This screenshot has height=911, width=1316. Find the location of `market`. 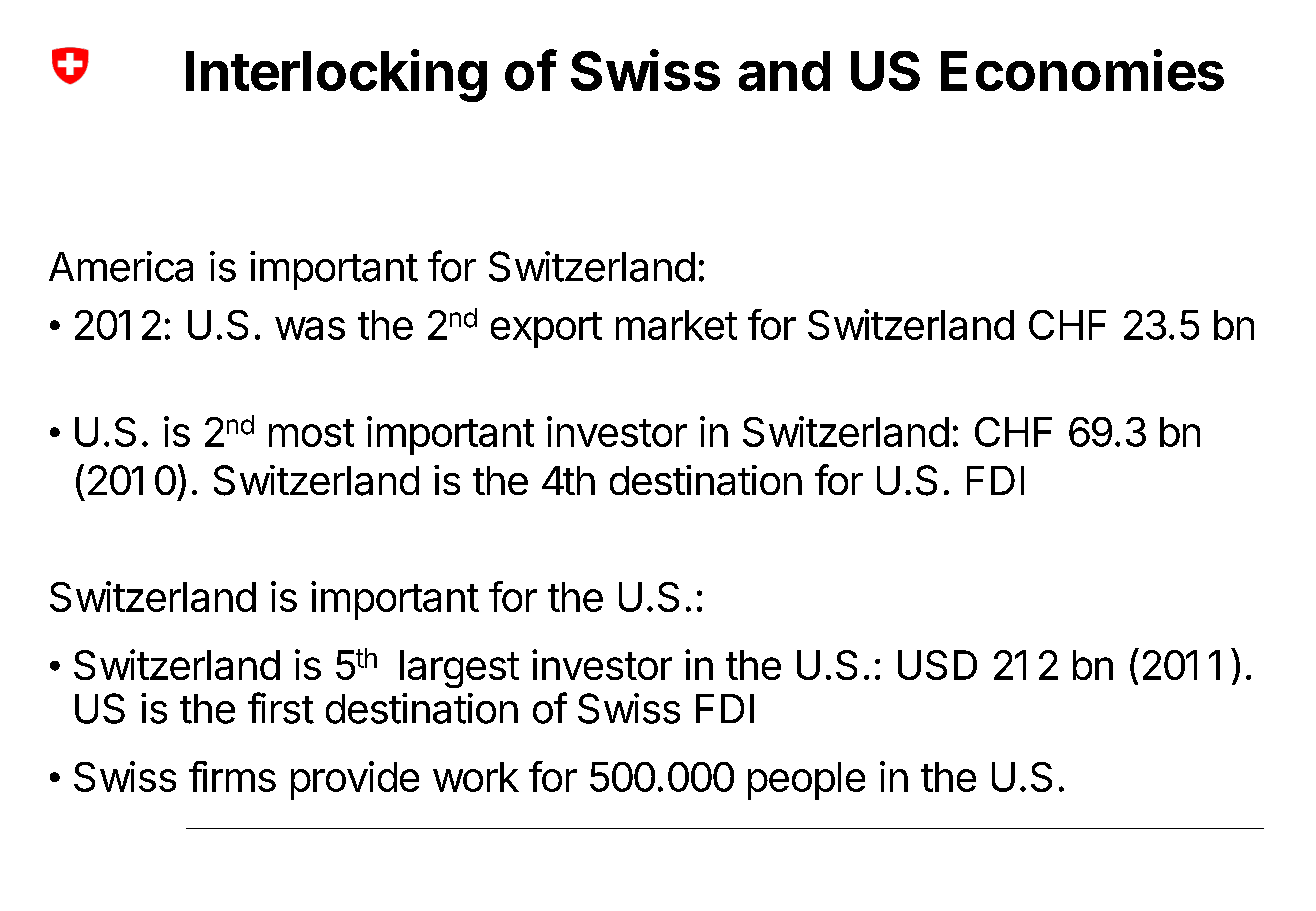

market is located at coordinates (676, 325).
